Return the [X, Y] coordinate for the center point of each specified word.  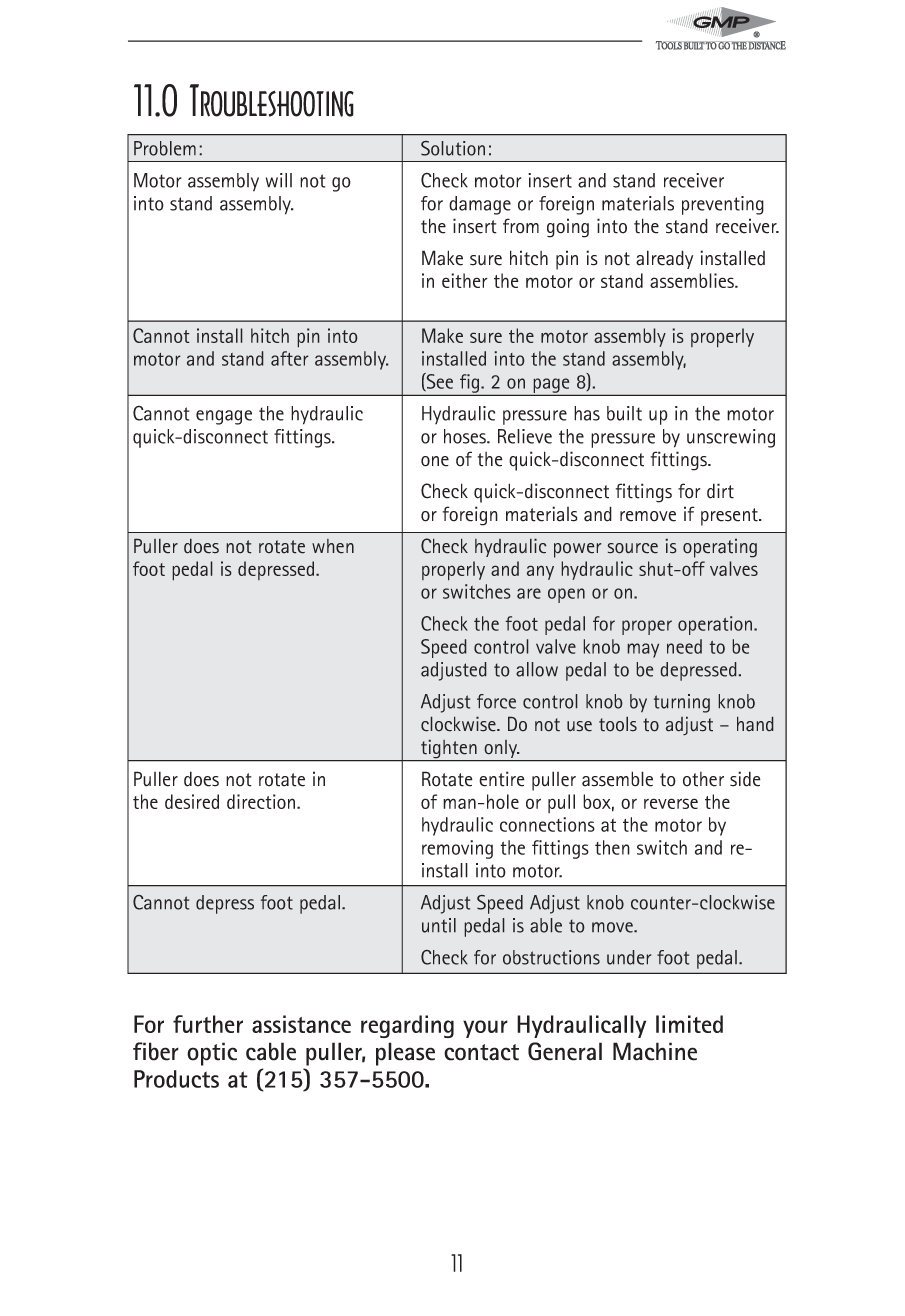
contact [481, 1052]
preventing [723, 205]
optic [212, 1054]
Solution [453, 148]
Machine [655, 1051]
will [279, 180]
